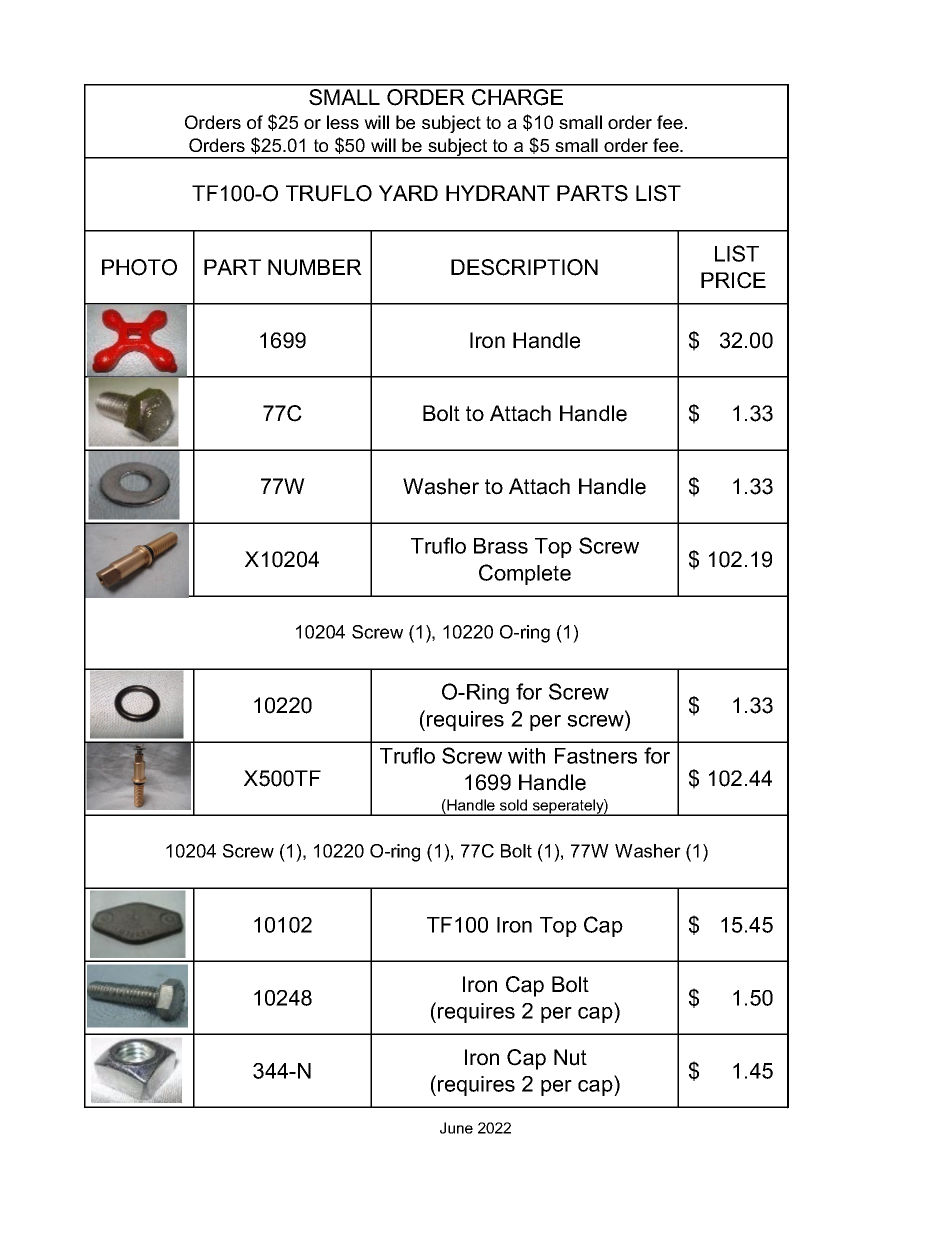  What do you see at coordinates (456, 1128) in the page?
I see `June` at bounding box center [456, 1128].
